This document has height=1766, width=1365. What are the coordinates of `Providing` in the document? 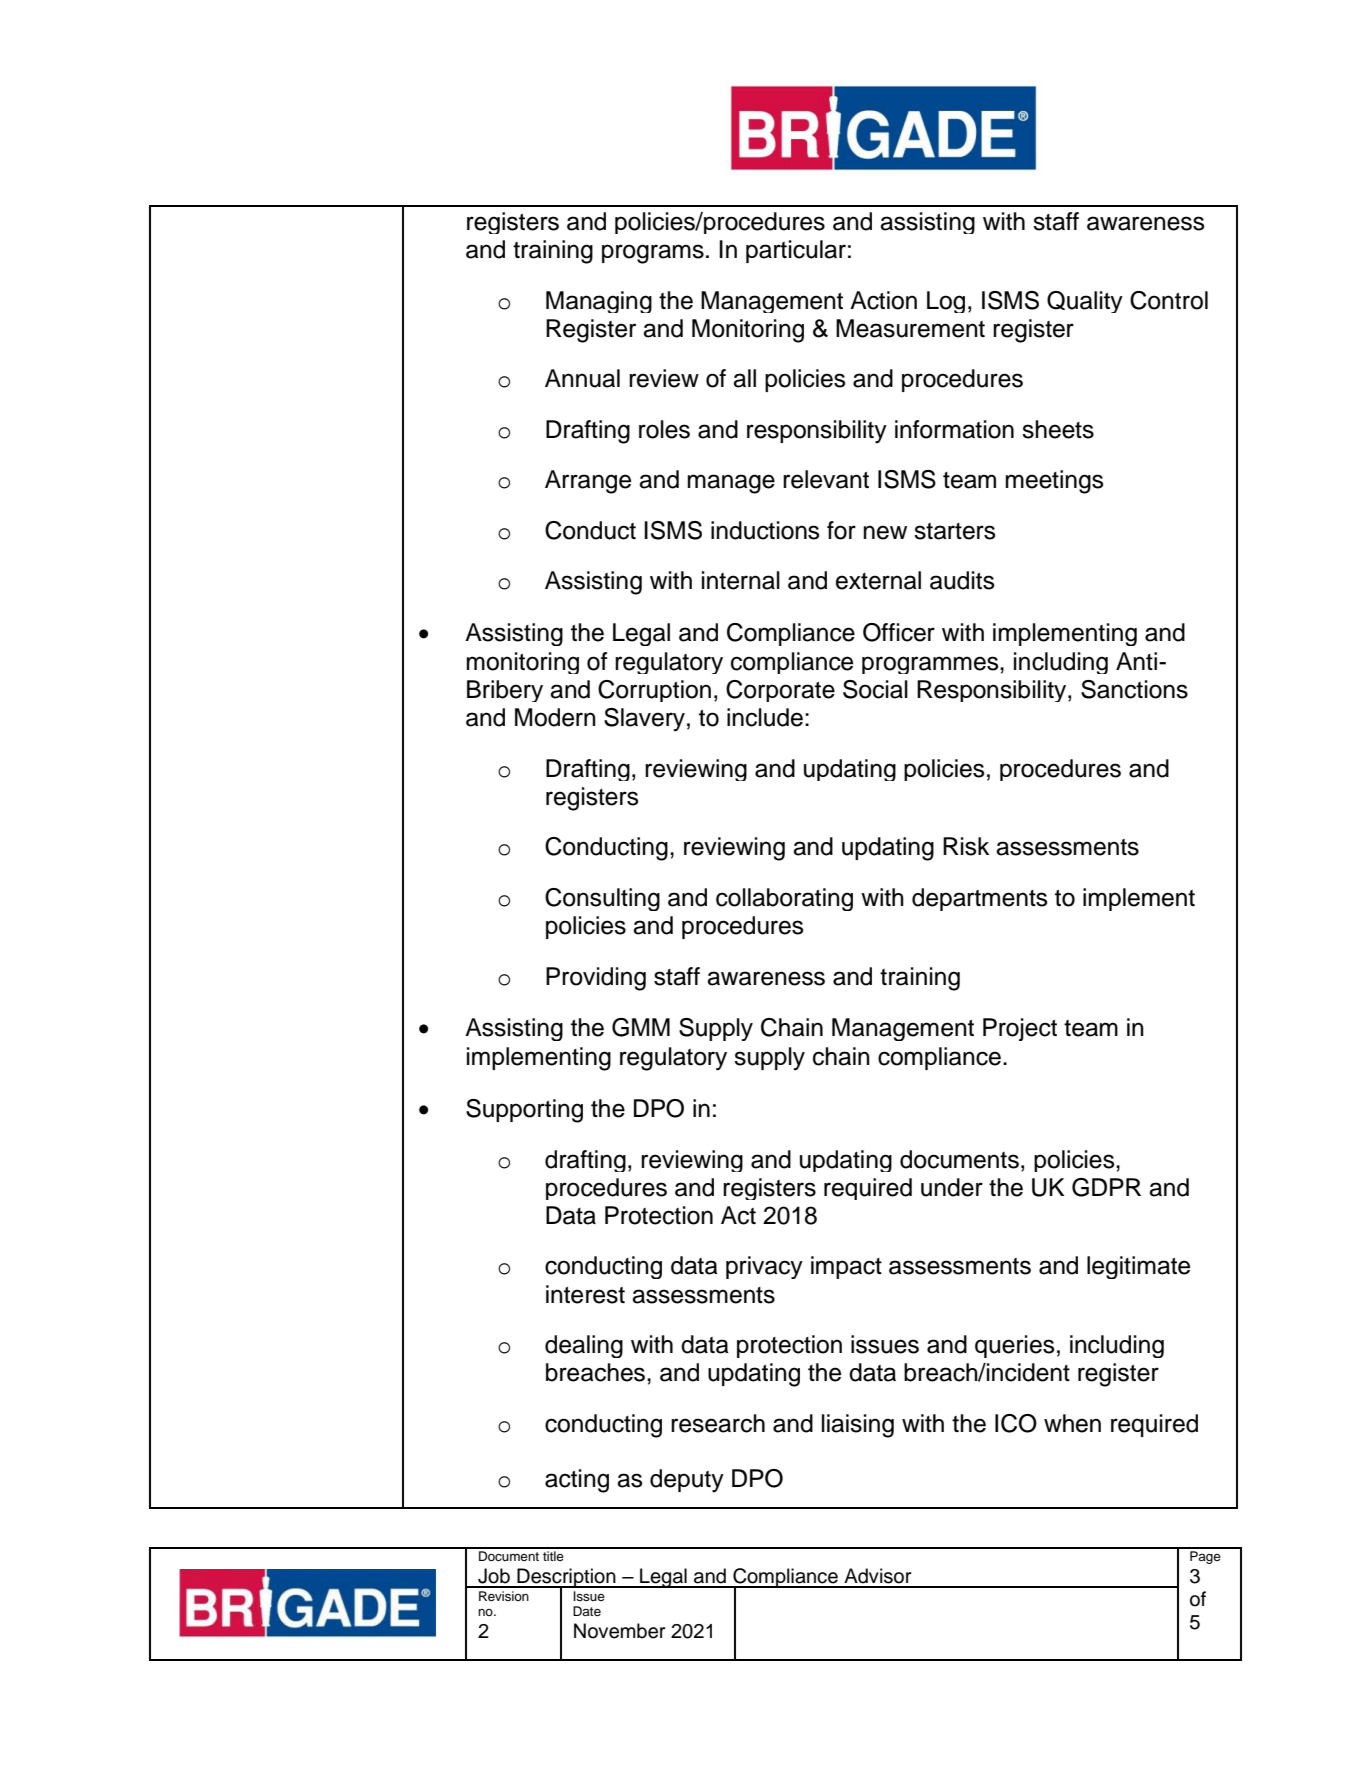 It's located at (596, 979).
